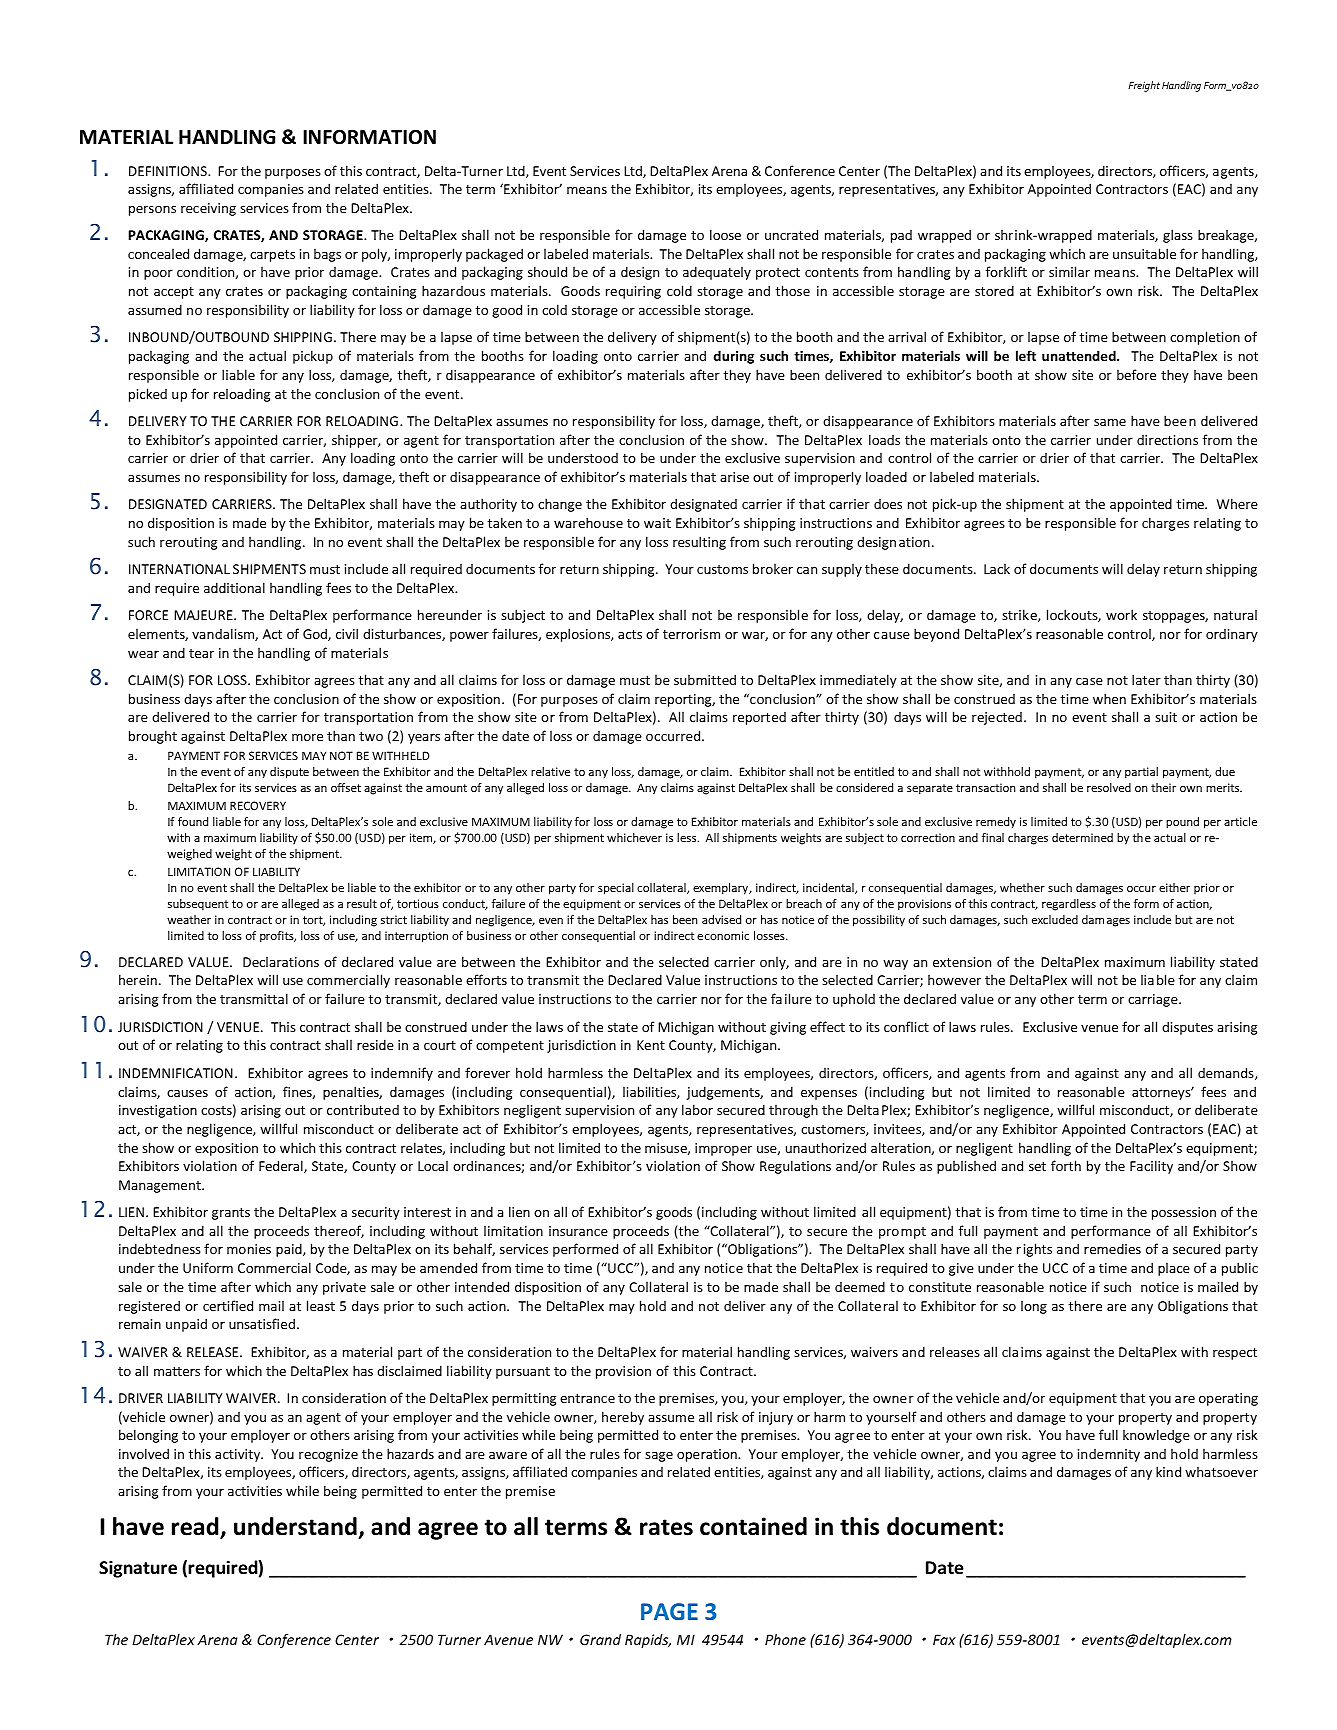  Describe the element at coordinates (1178, 236) in the image. I see `glass` at that location.
